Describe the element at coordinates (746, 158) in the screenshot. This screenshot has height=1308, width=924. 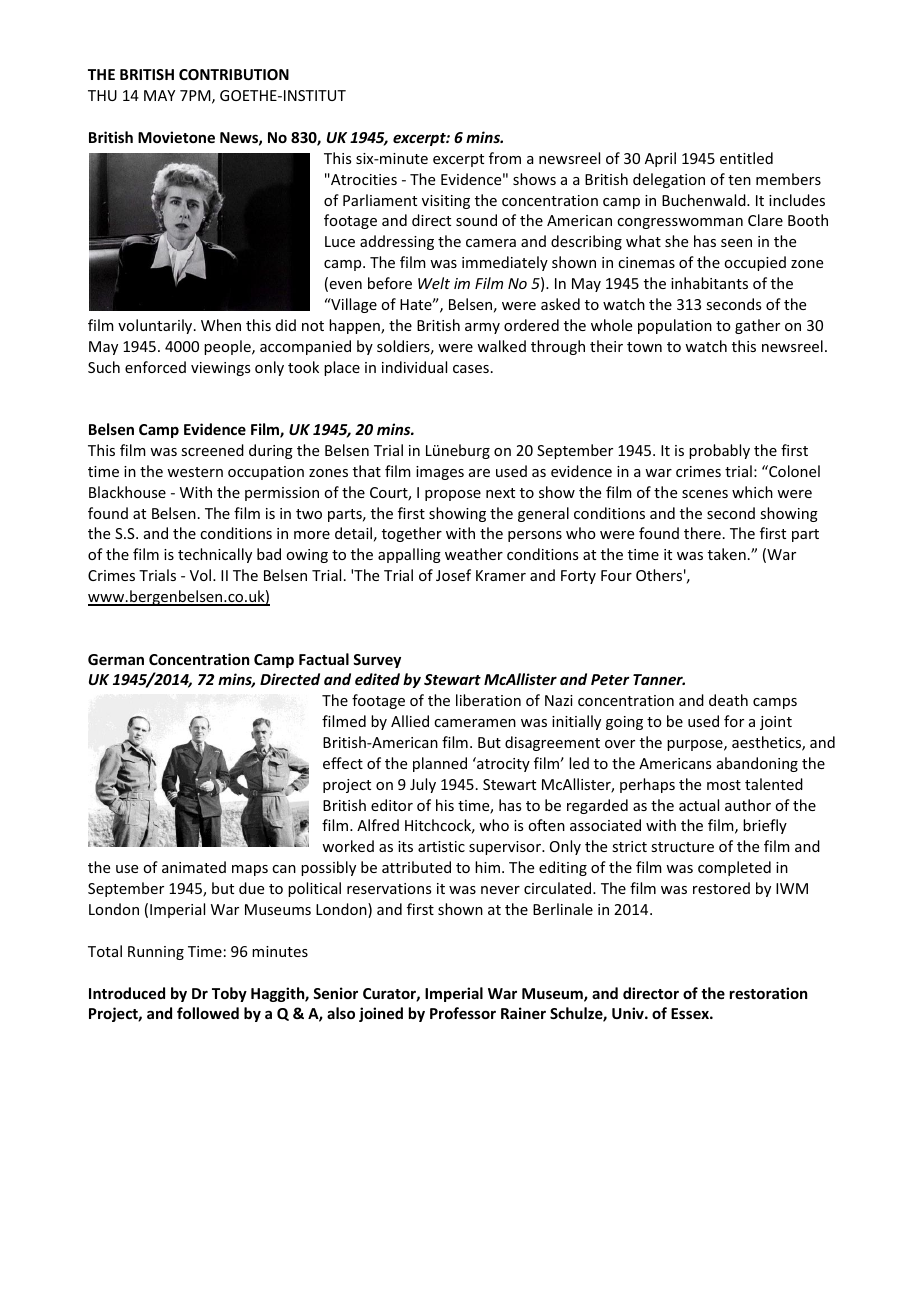
I see `entitled` at that location.
